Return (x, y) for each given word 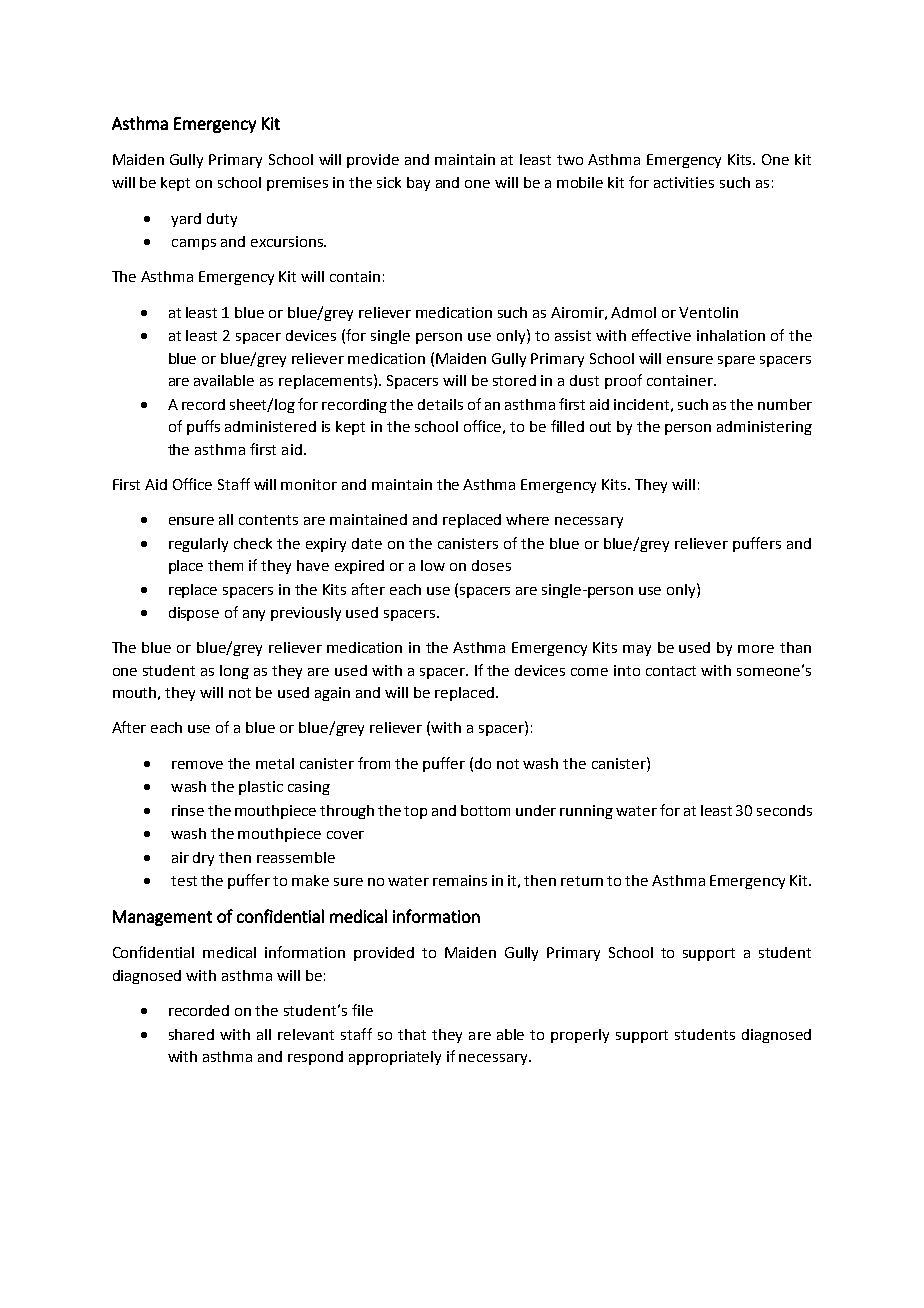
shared (191, 1034)
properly (580, 1036)
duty (222, 220)
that (412, 1034)
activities (684, 182)
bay (418, 184)
